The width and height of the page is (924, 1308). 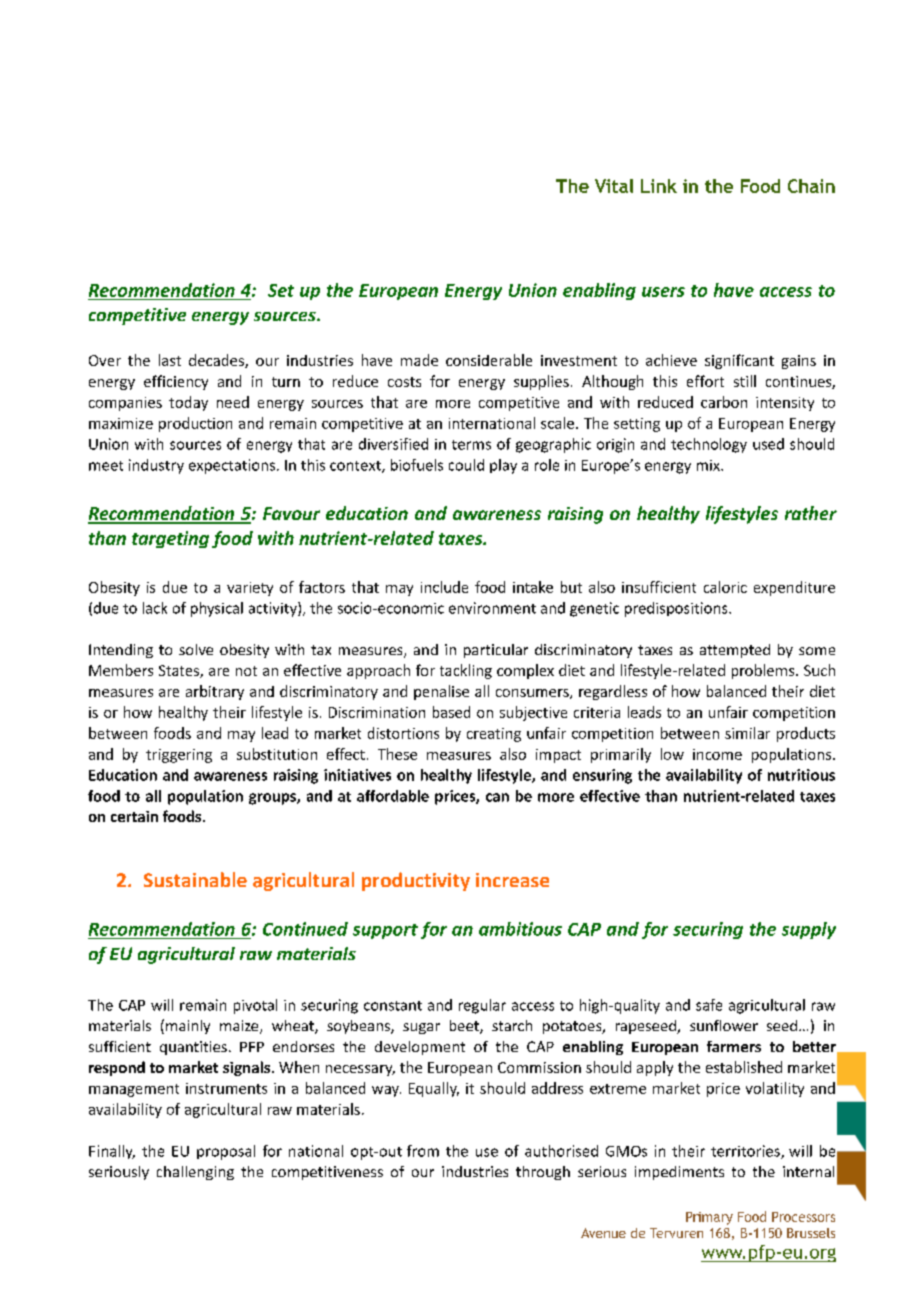 I want to click on Primary, so click(x=709, y=1218).
